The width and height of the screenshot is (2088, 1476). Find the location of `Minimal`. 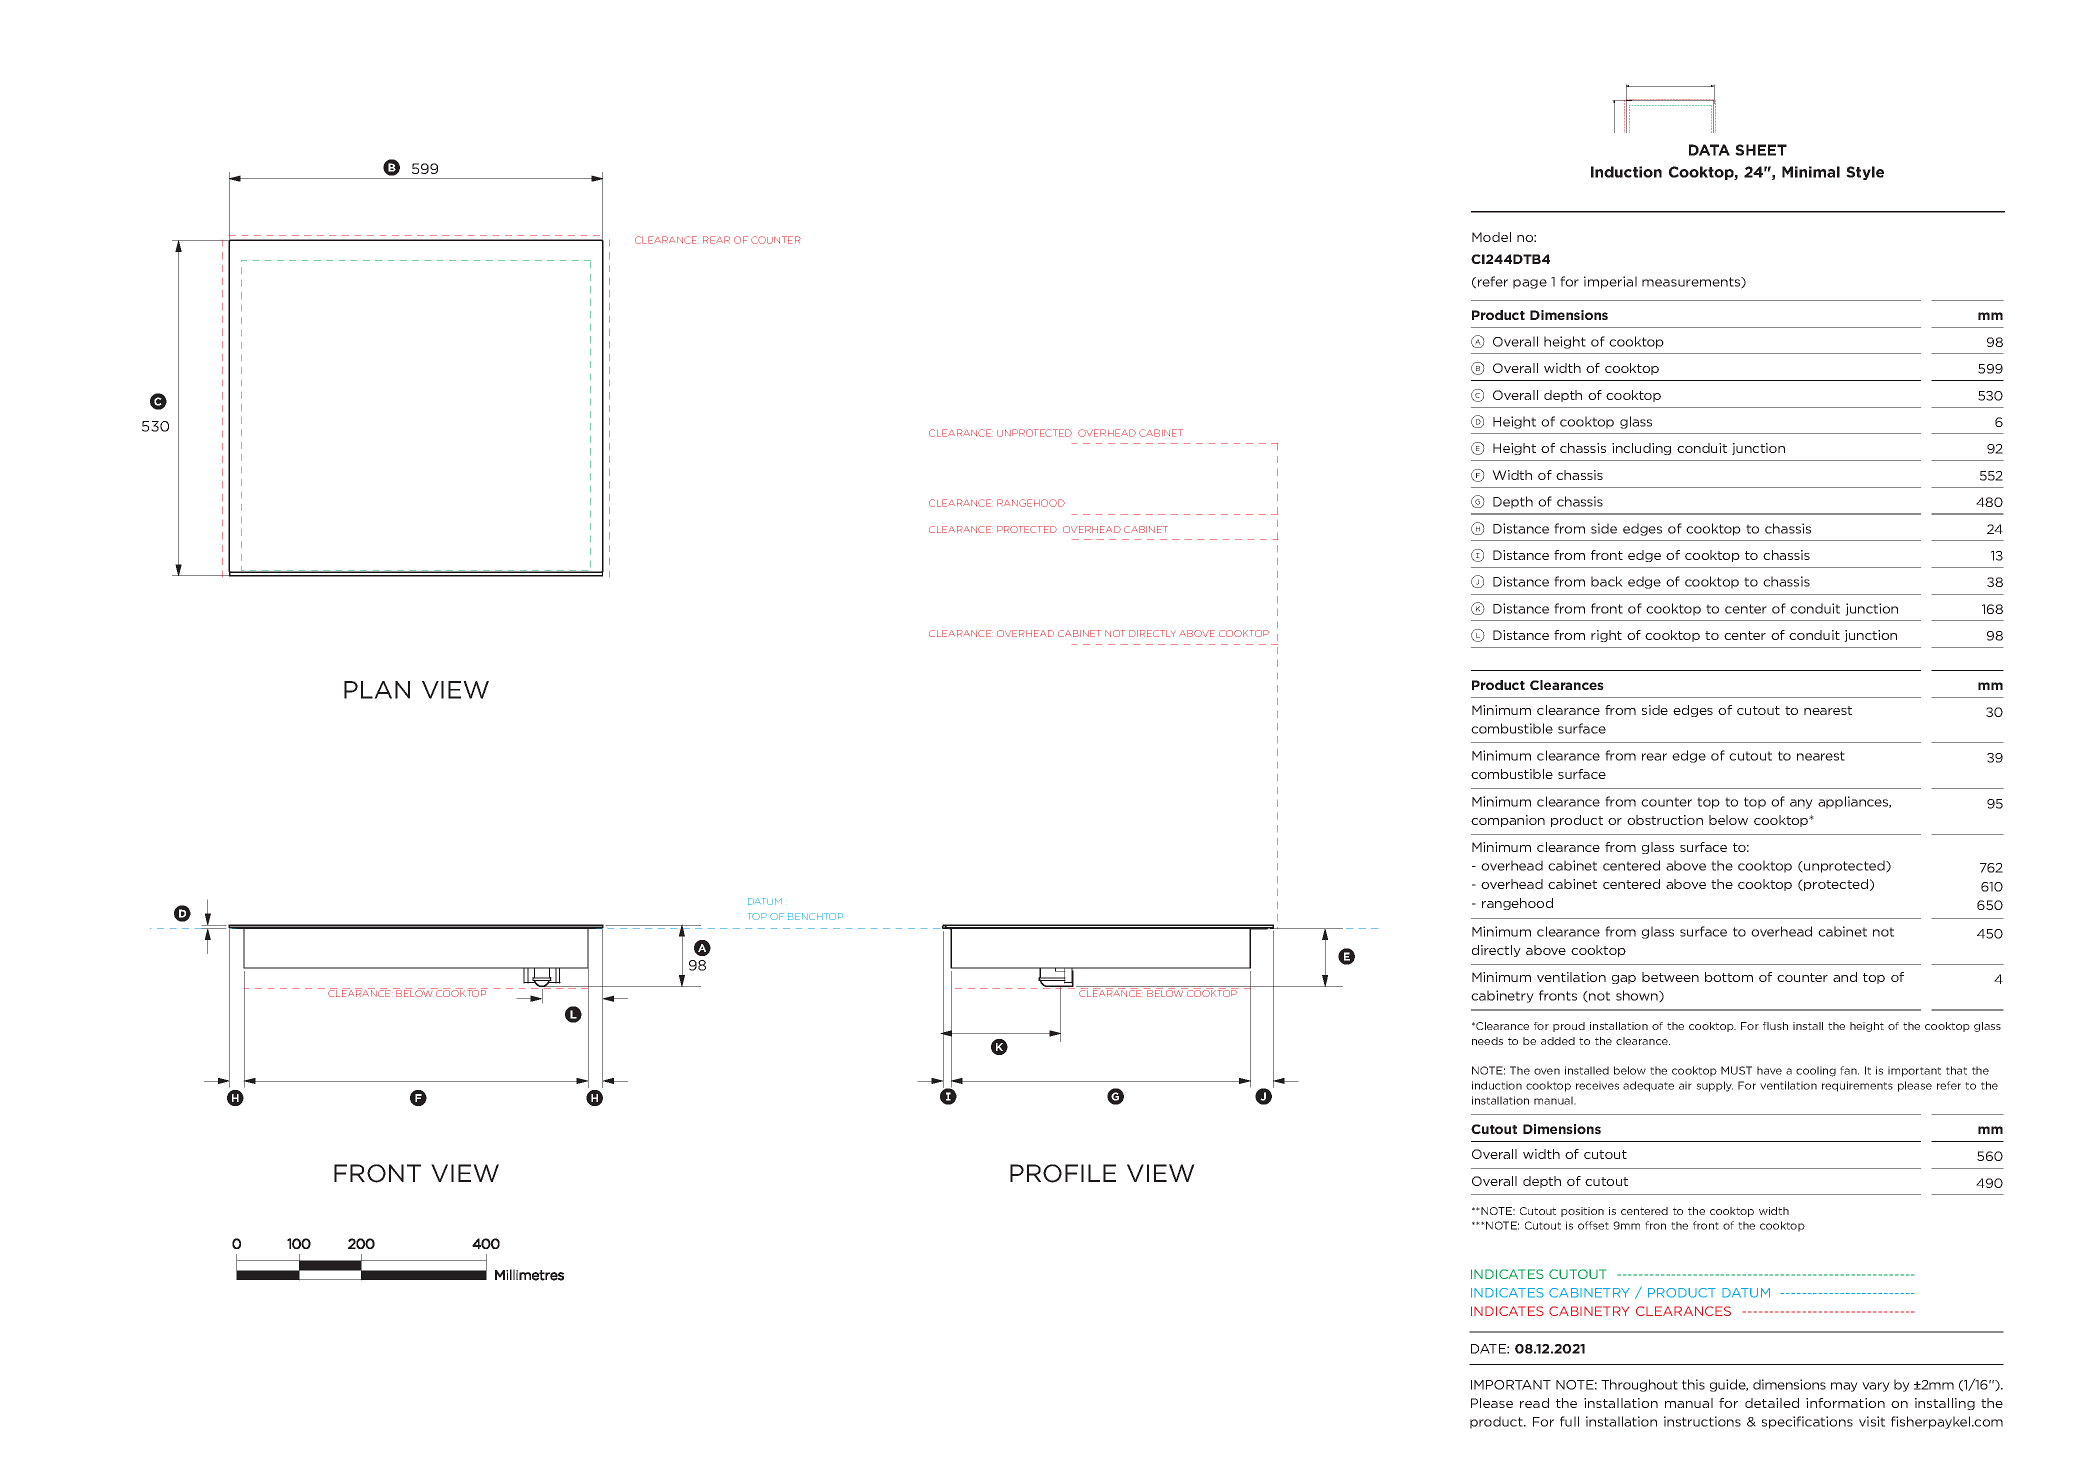

Minimal is located at coordinates (1811, 172).
